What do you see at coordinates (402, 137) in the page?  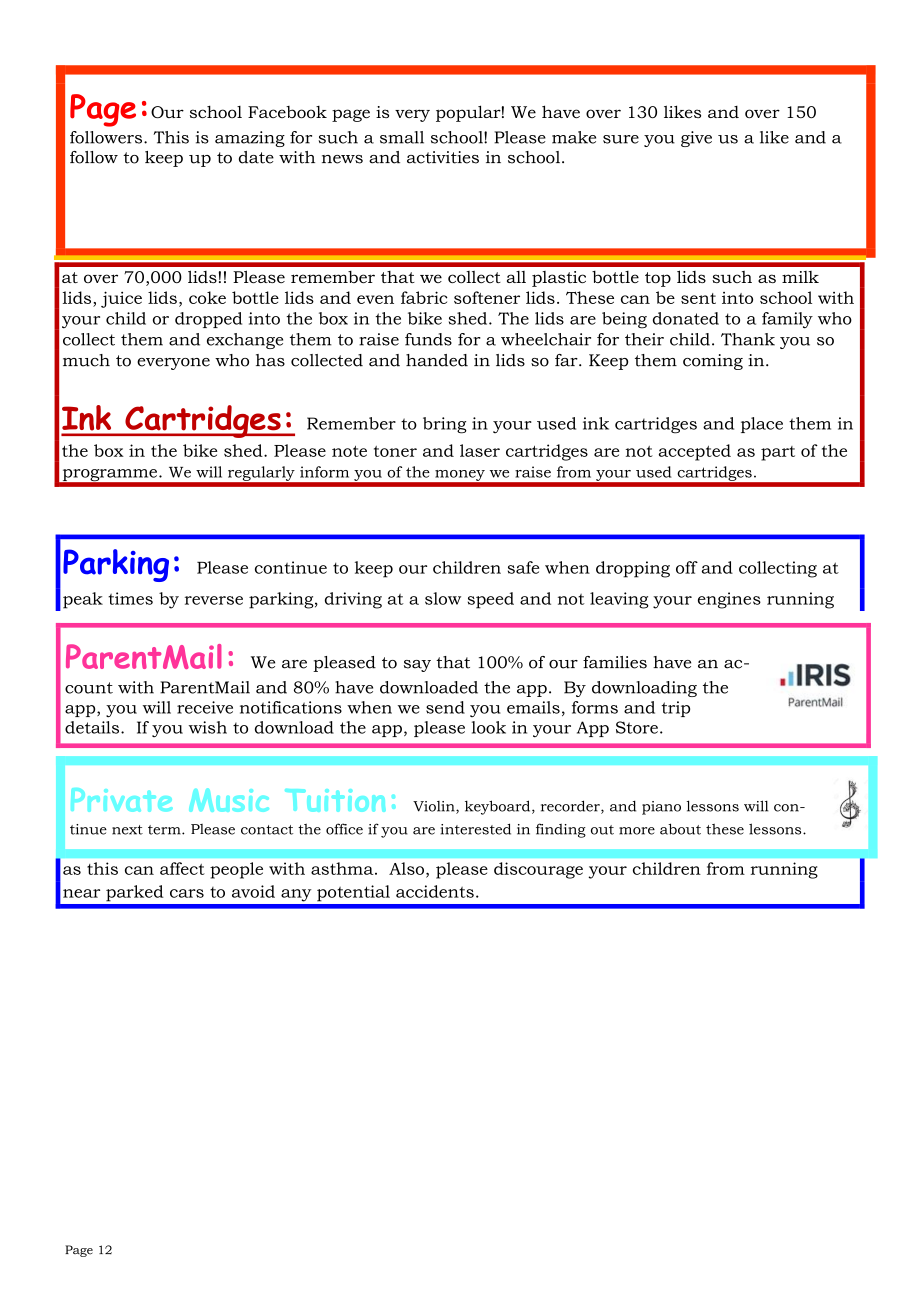 I see `small` at bounding box center [402, 137].
